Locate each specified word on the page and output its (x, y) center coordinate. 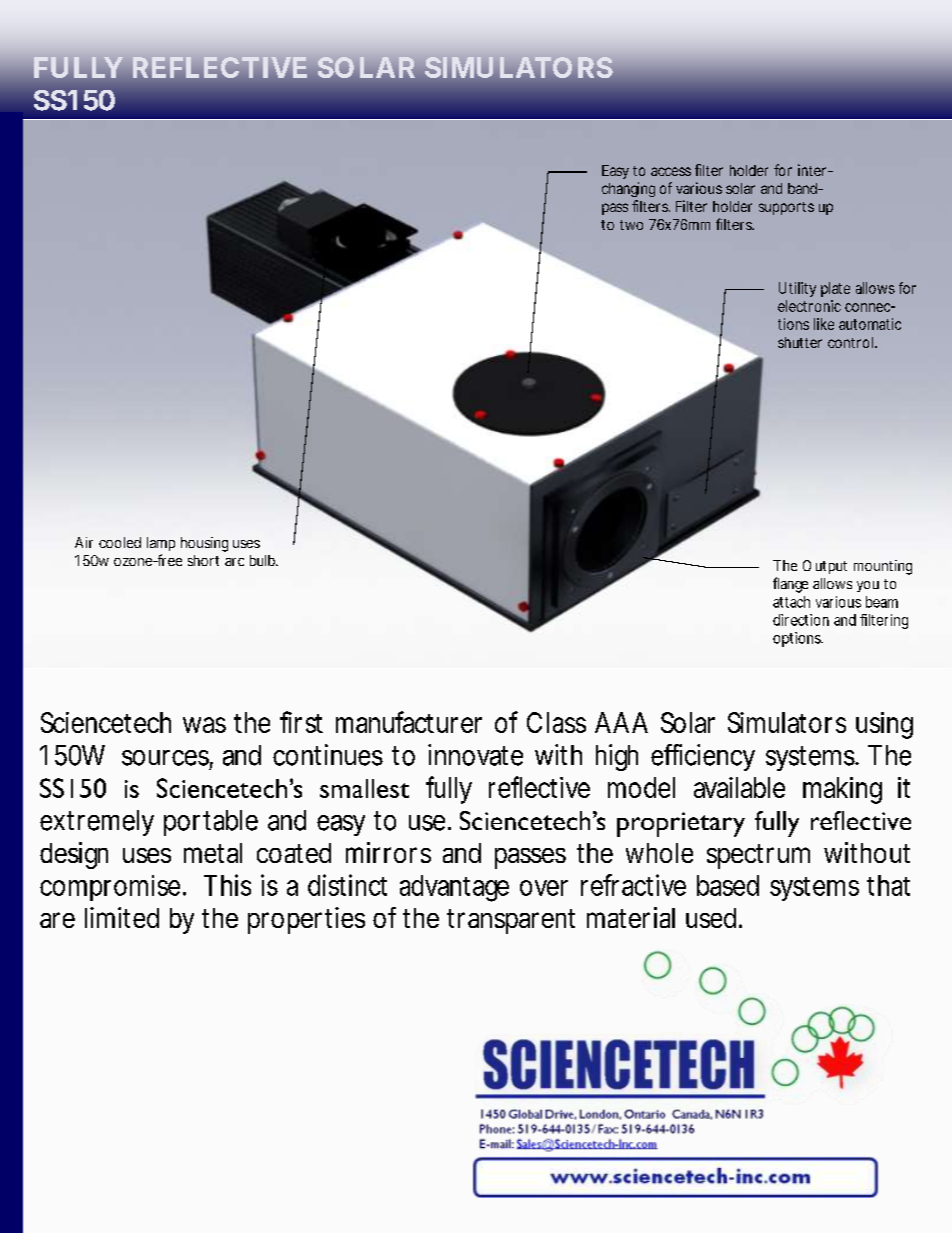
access (671, 171)
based (728, 885)
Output (825, 567)
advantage (454, 888)
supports (786, 208)
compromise (112, 888)
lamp (161, 544)
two (631, 225)
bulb (264, 560)
